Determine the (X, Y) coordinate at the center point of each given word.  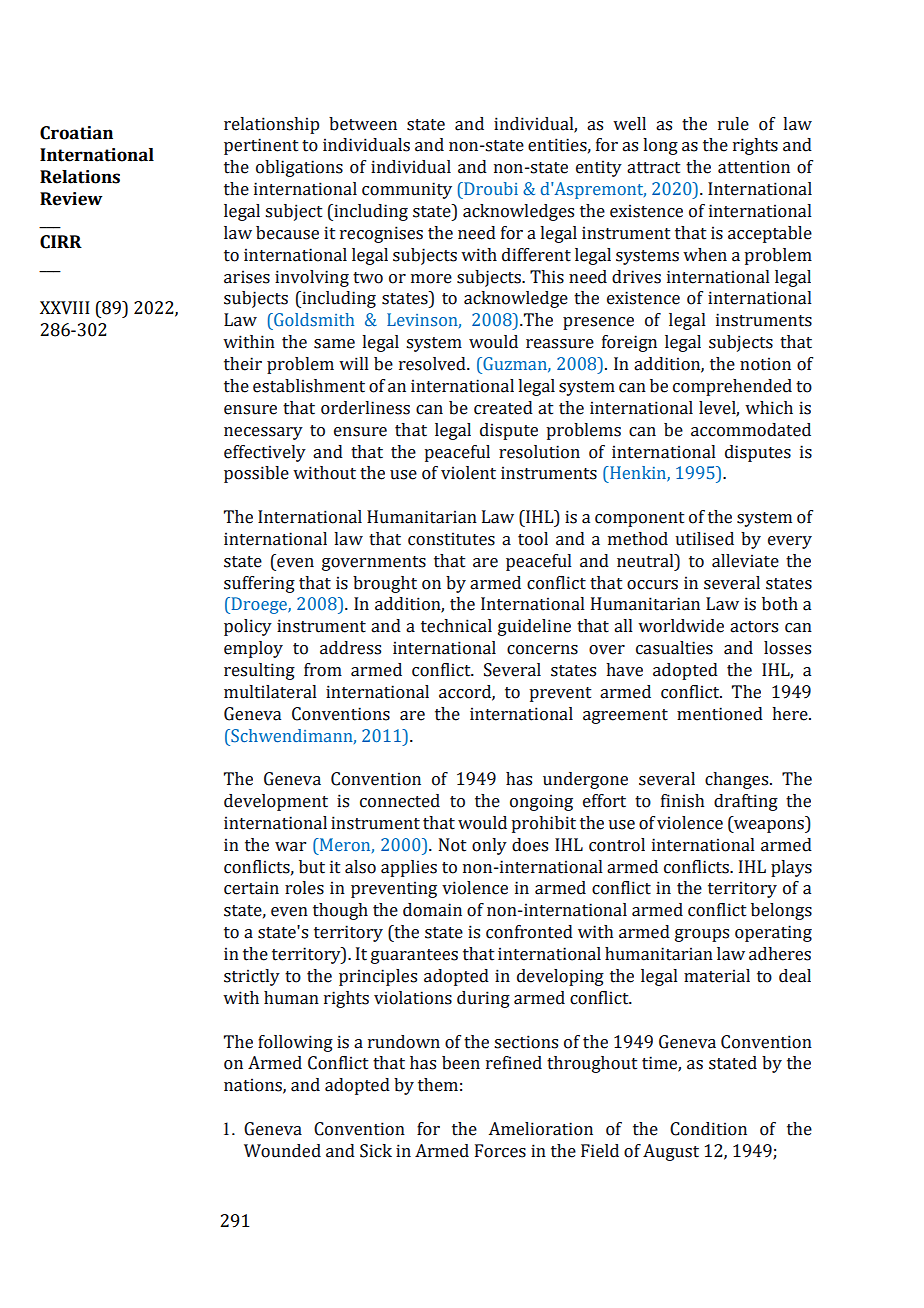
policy (248, 627)
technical (456, 626)
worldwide (681, 626)
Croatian (76, 133)
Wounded (282, 1151)
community (407, 190)
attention (754, 167)
